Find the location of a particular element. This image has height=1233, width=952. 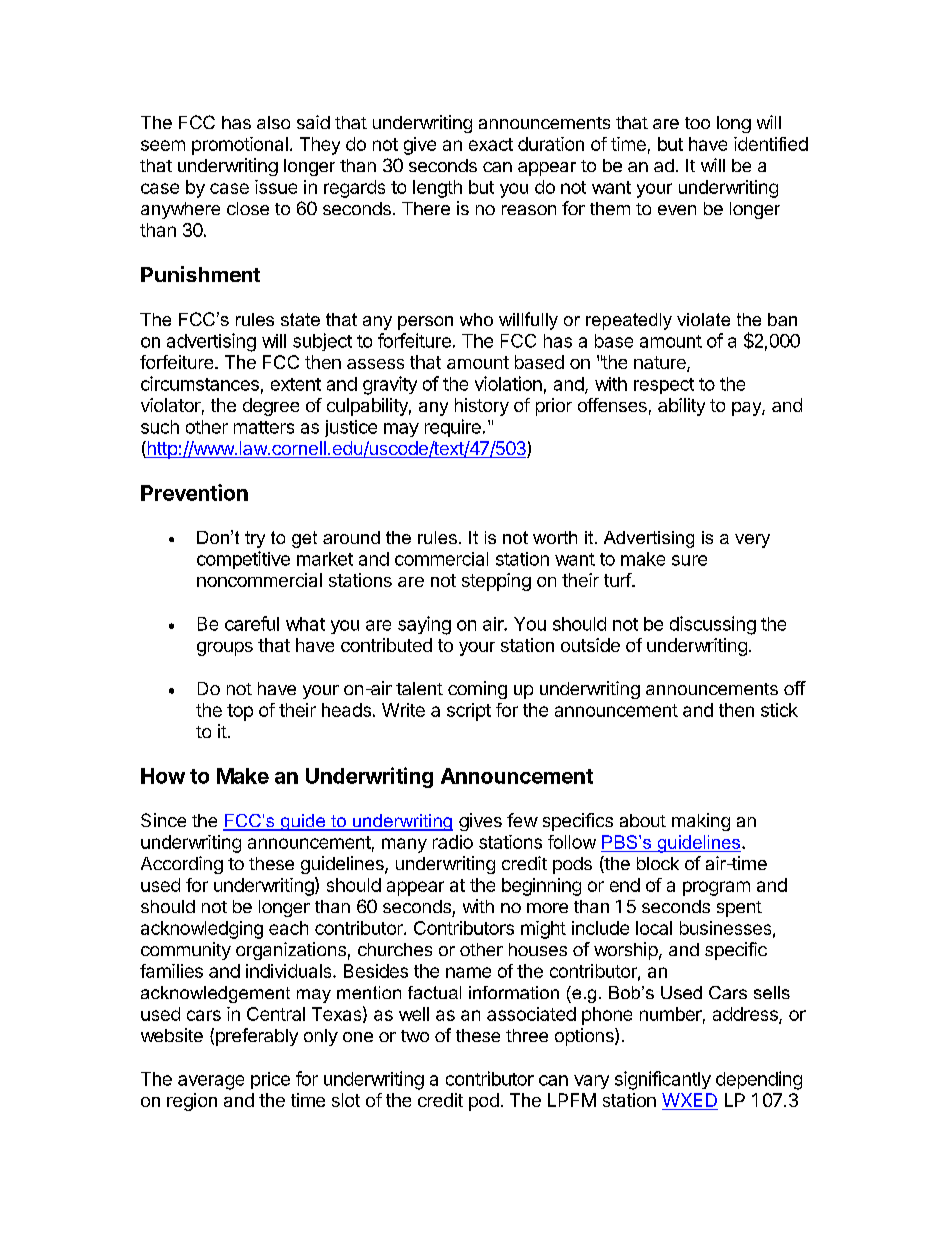

stepping is located at coordinates (496, 582).
